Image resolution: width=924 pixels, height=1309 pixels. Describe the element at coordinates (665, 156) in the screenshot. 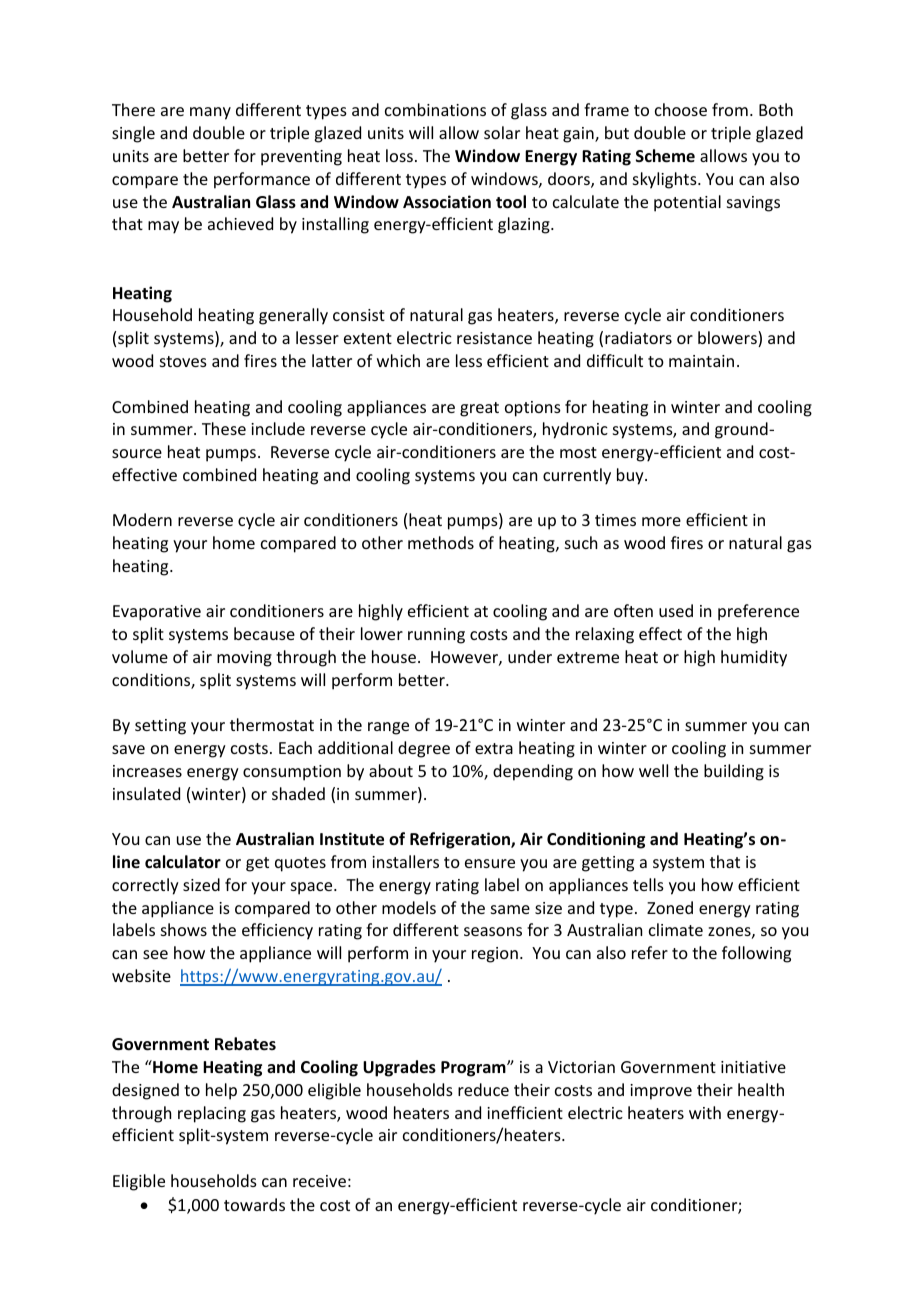

I see `Scheme` at that location.
